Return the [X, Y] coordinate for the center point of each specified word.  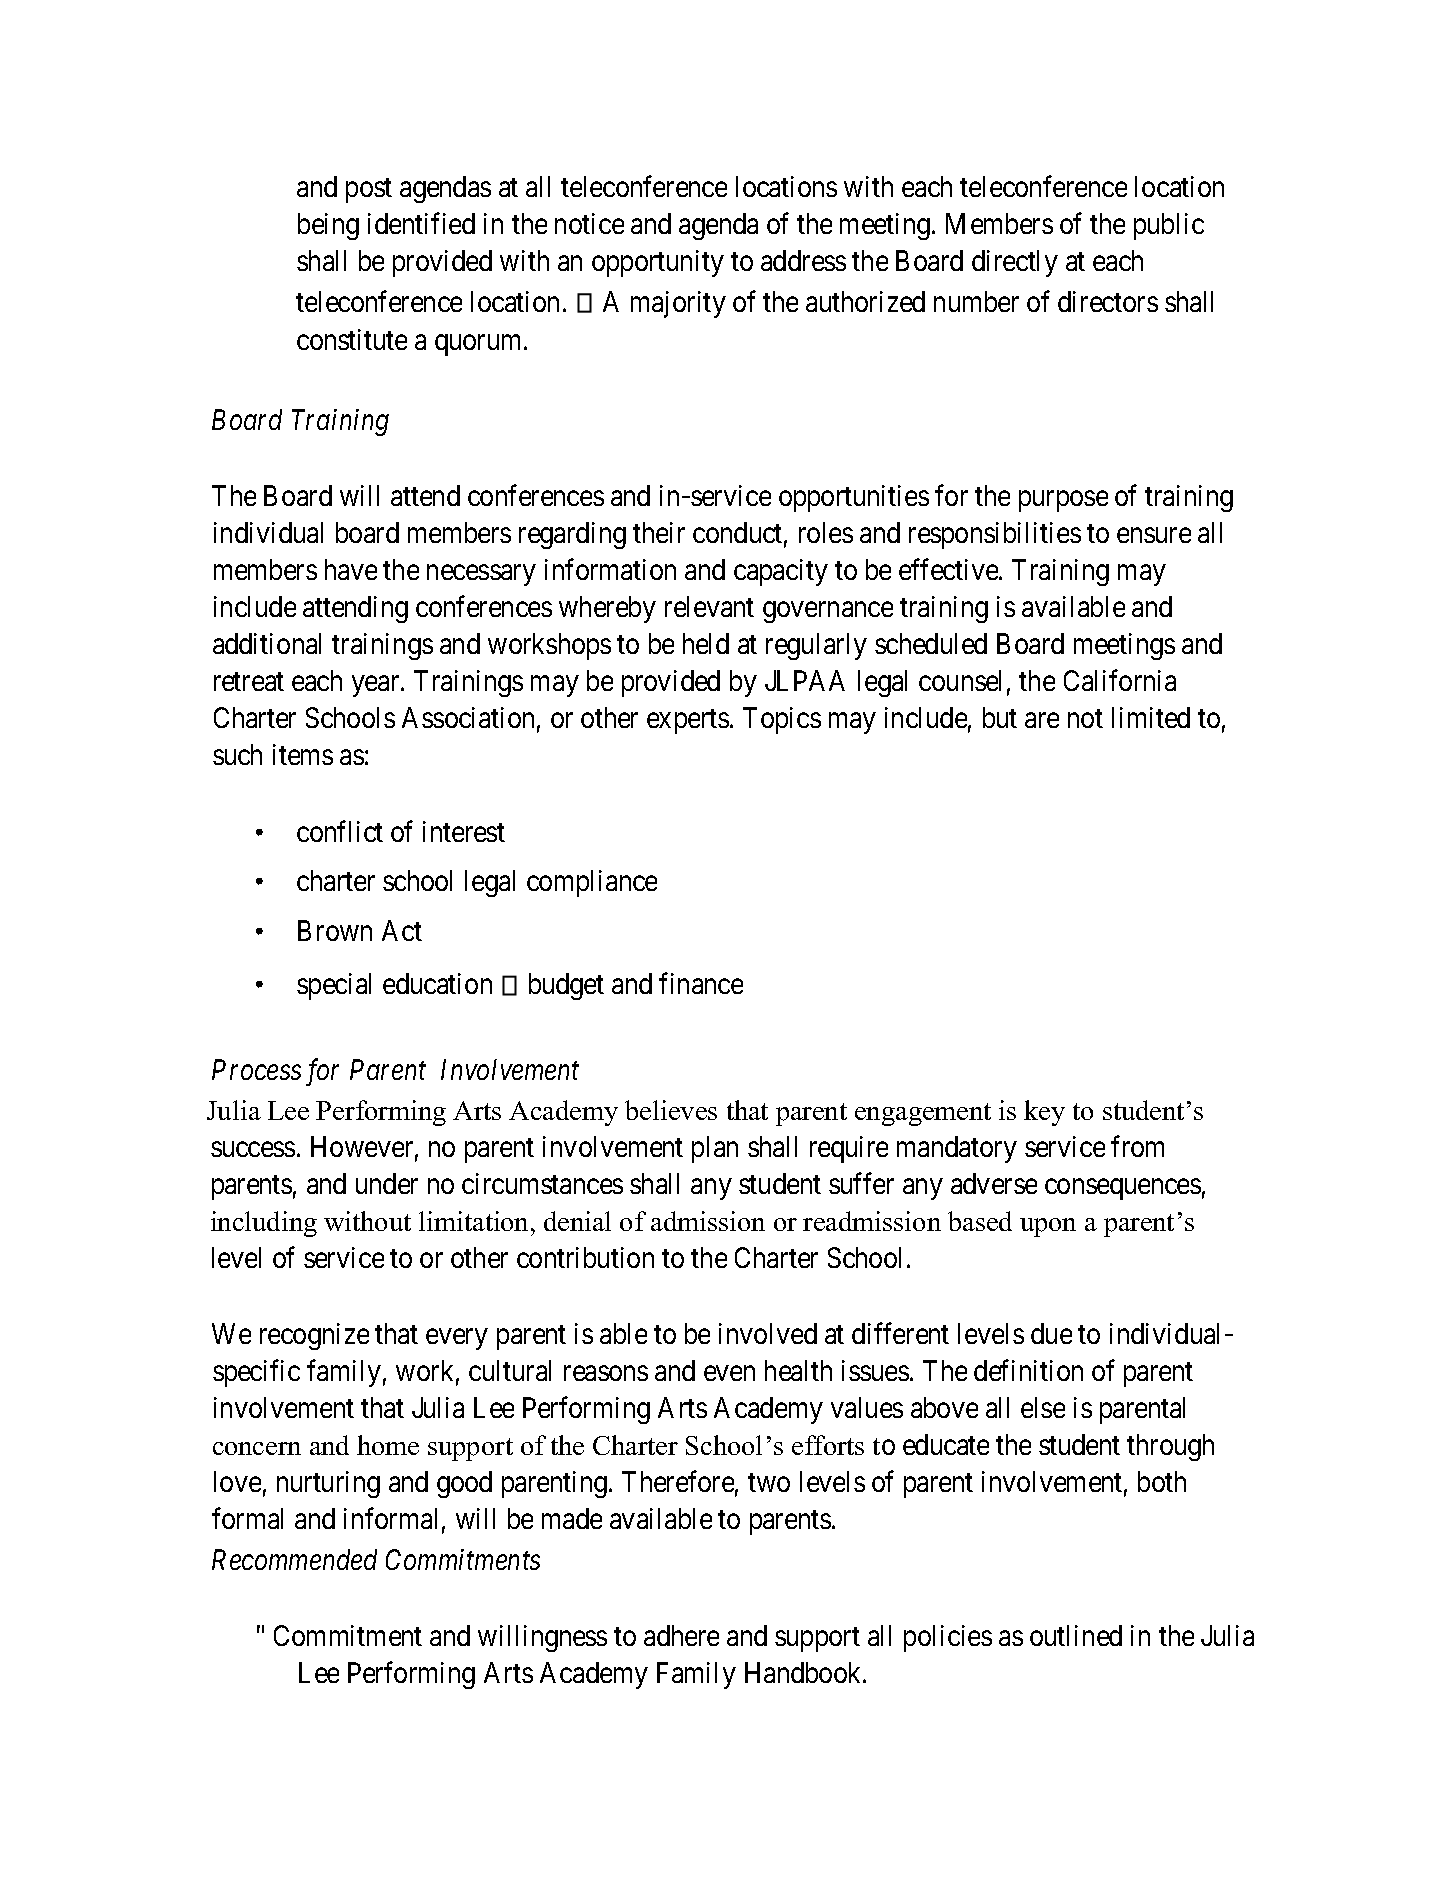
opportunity [658, 263]
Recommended [294, 1559]
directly [1015, 263]
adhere [681, 1635]
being [328, 226]
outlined [1076, 1635]
